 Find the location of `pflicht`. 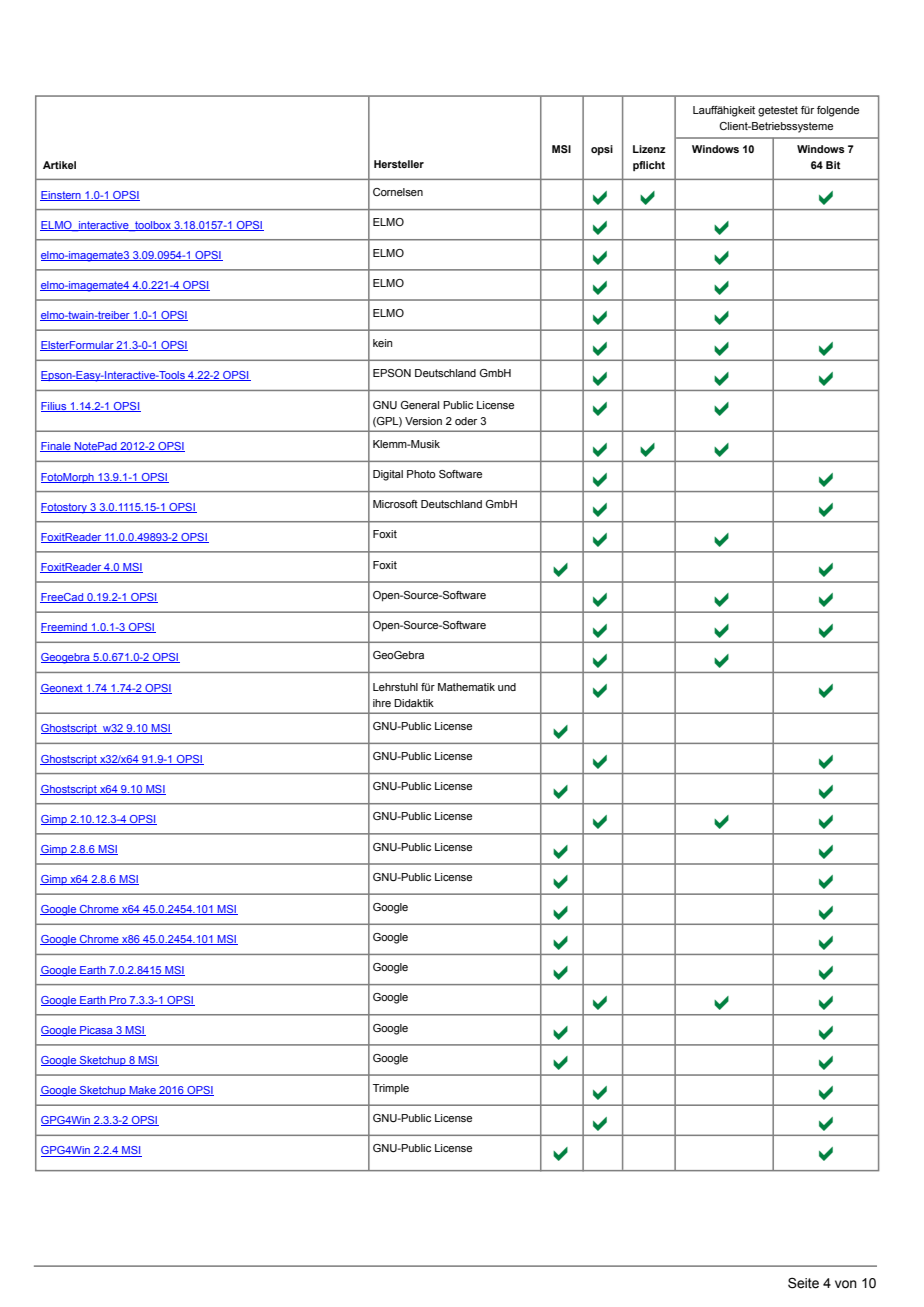

pflicht is located at coordinates (649, 166).
